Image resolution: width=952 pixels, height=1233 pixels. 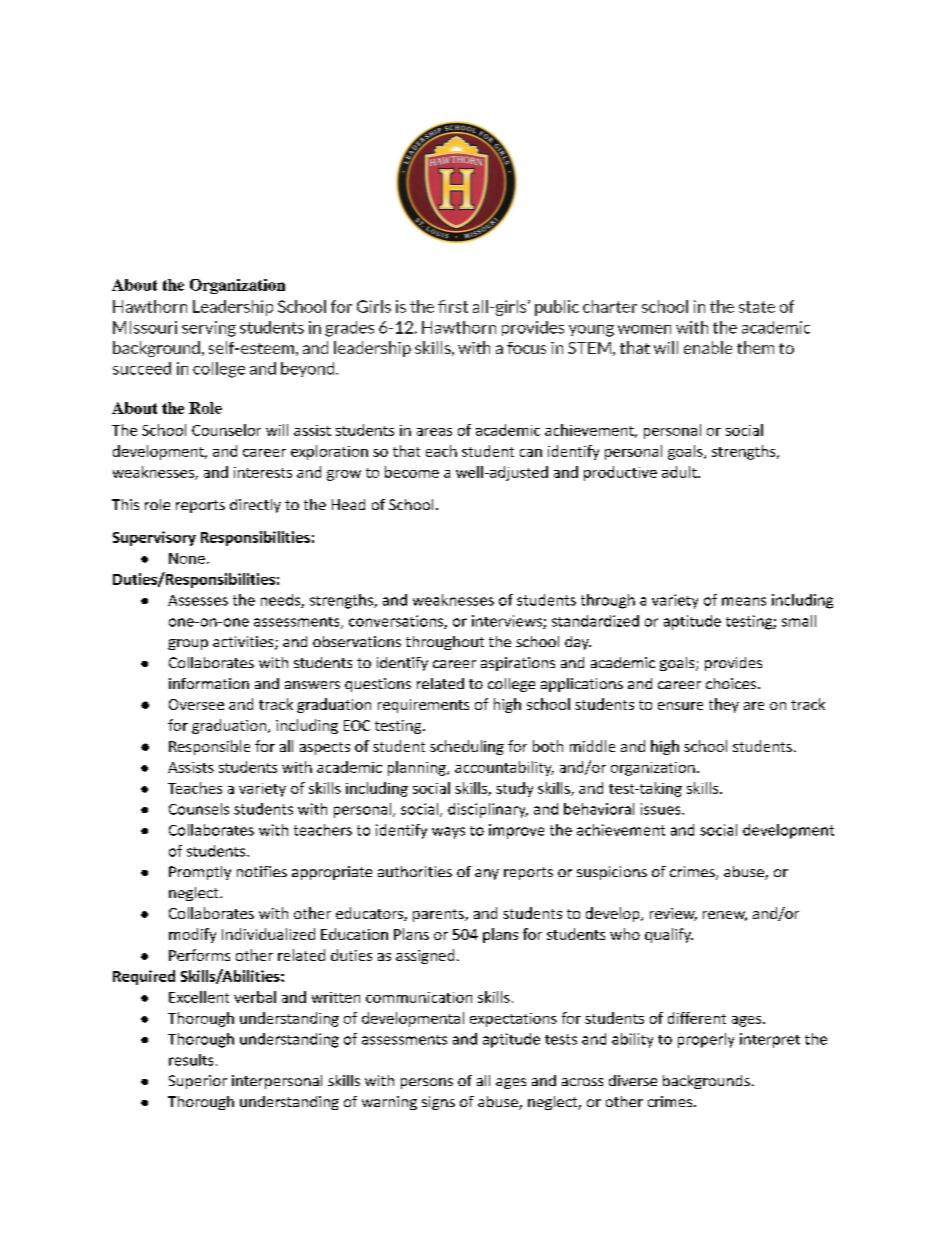 What do you see at coordinates (427, 1083) in the screenshot?
I see `persons` at bounding box center [427, 1083].
